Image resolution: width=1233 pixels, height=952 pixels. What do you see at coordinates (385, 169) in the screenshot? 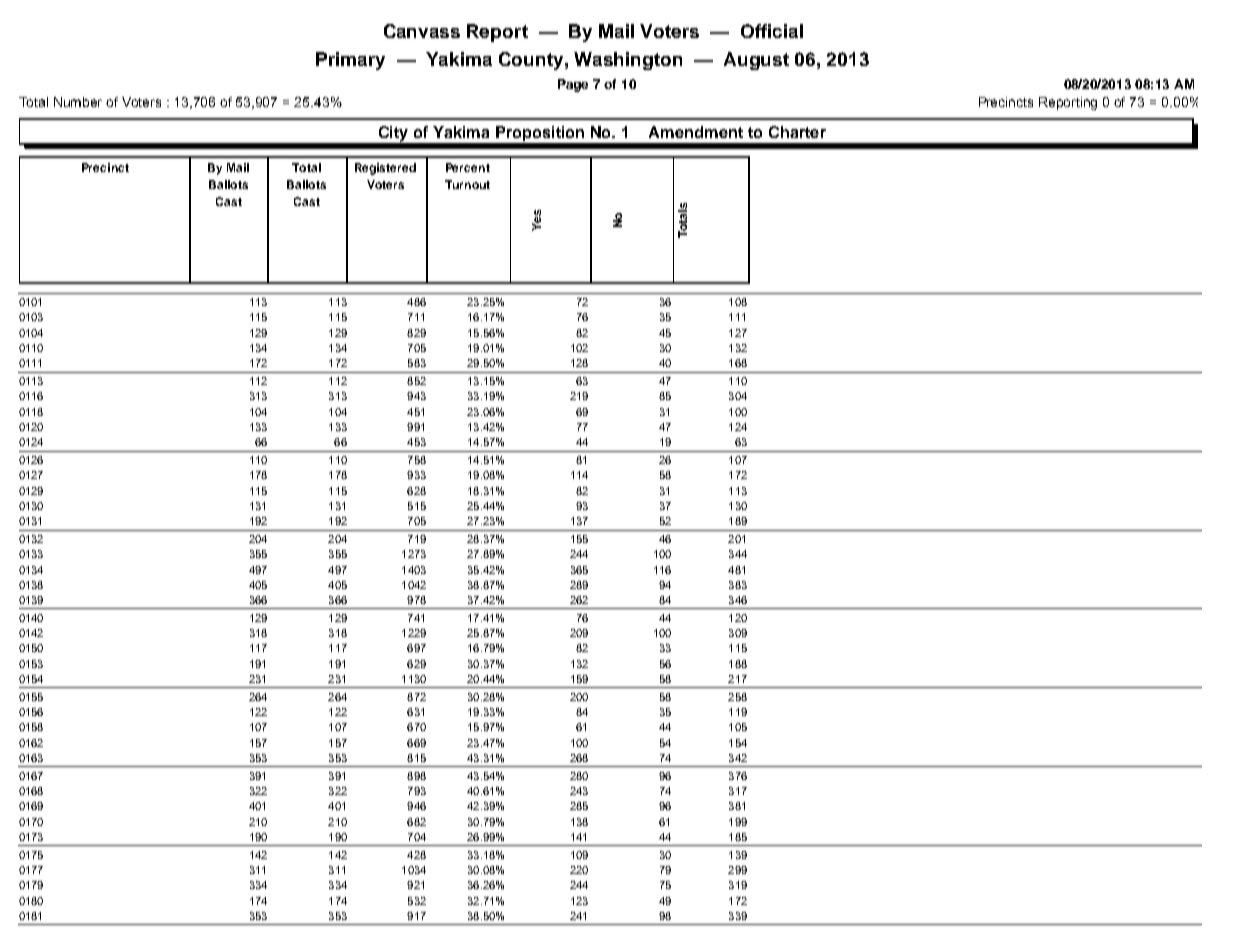
I see `Registered` at bounding box center [385, 169].
